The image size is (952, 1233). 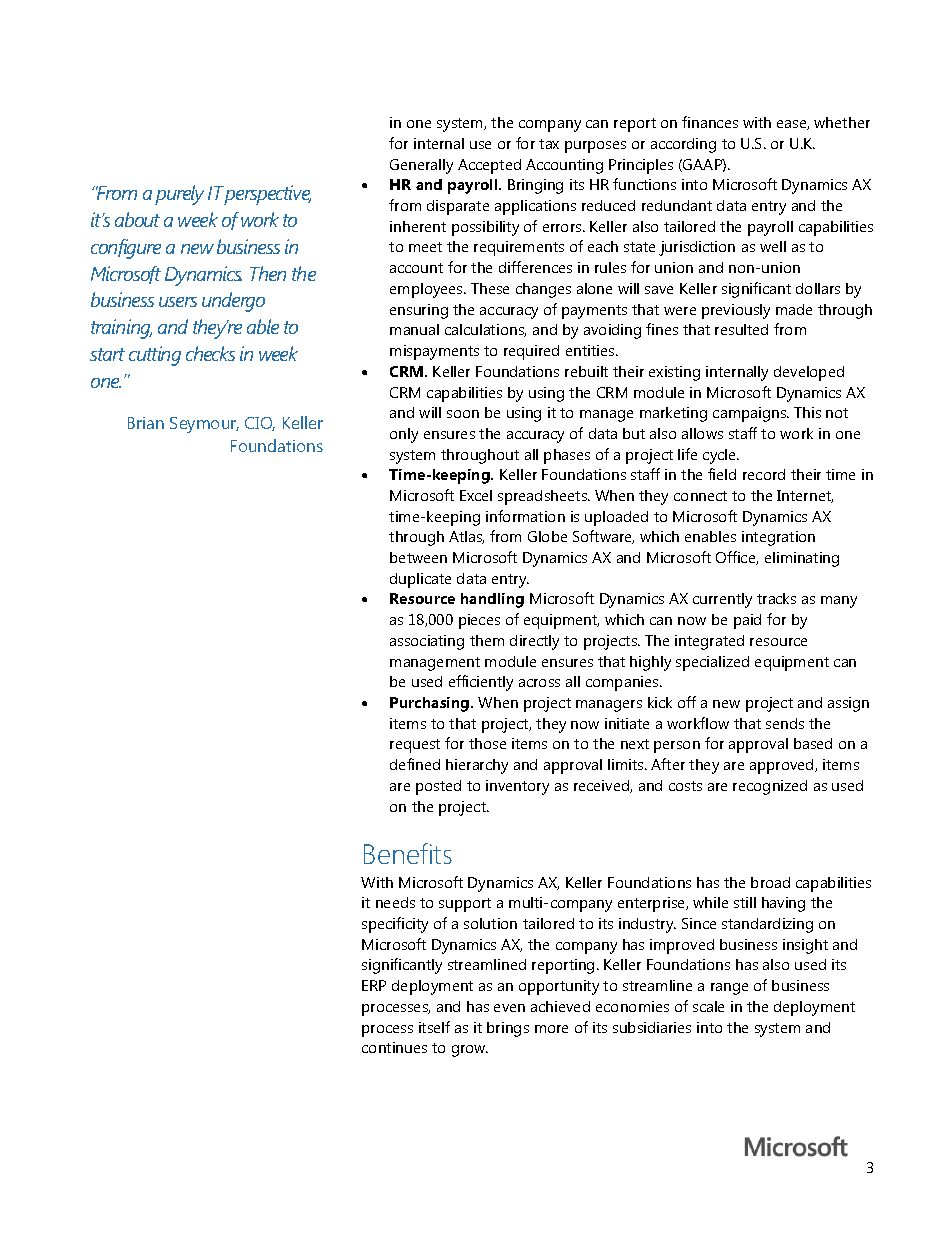 What do you see at coordinates (710, 122) in the page?
I see `finances` at bounding box center [710, 122].
